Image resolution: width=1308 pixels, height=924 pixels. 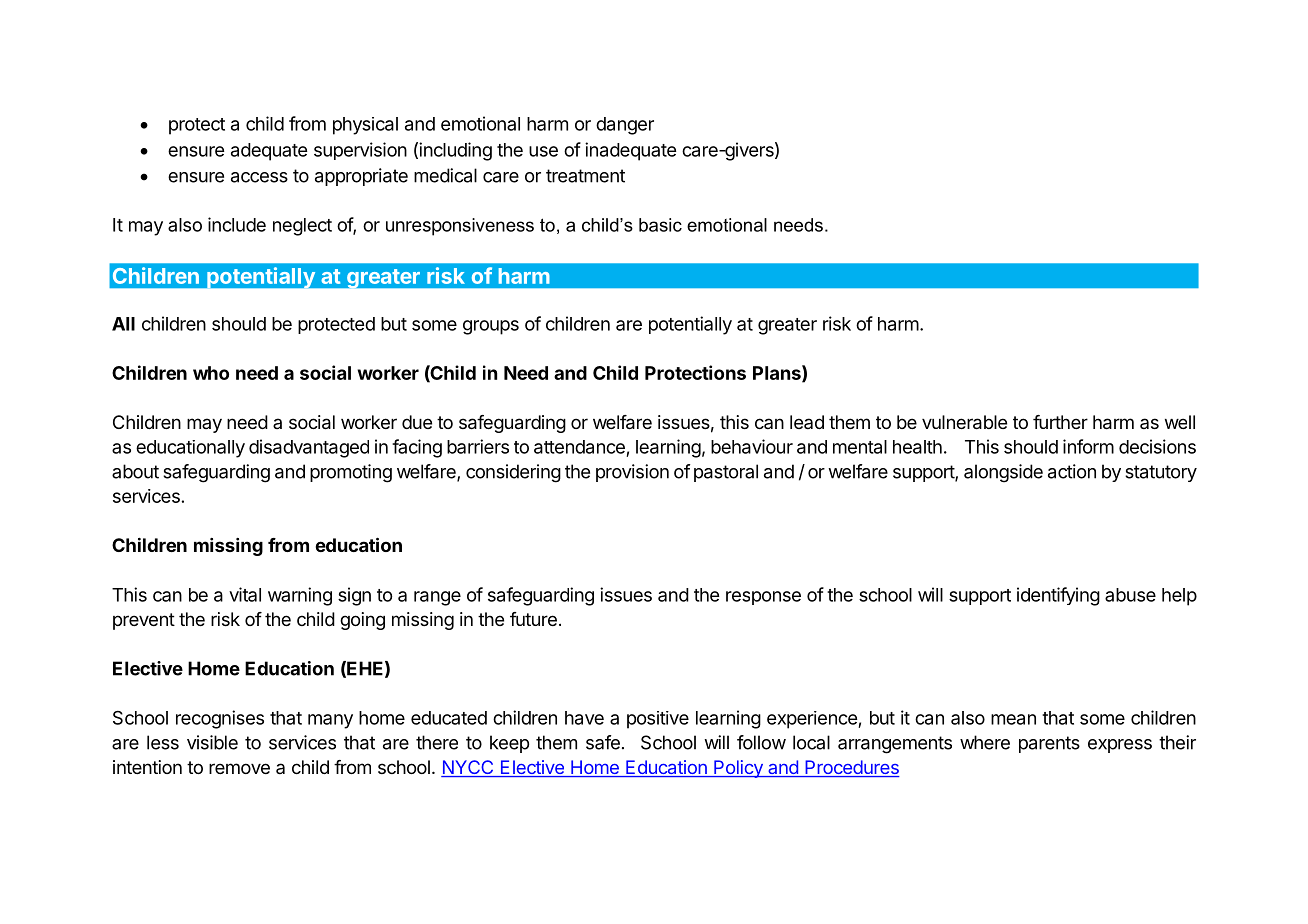 What do you see at coordinates (1088, 446) in the document?
I see `inform` at bounding box center [1088, 446].
